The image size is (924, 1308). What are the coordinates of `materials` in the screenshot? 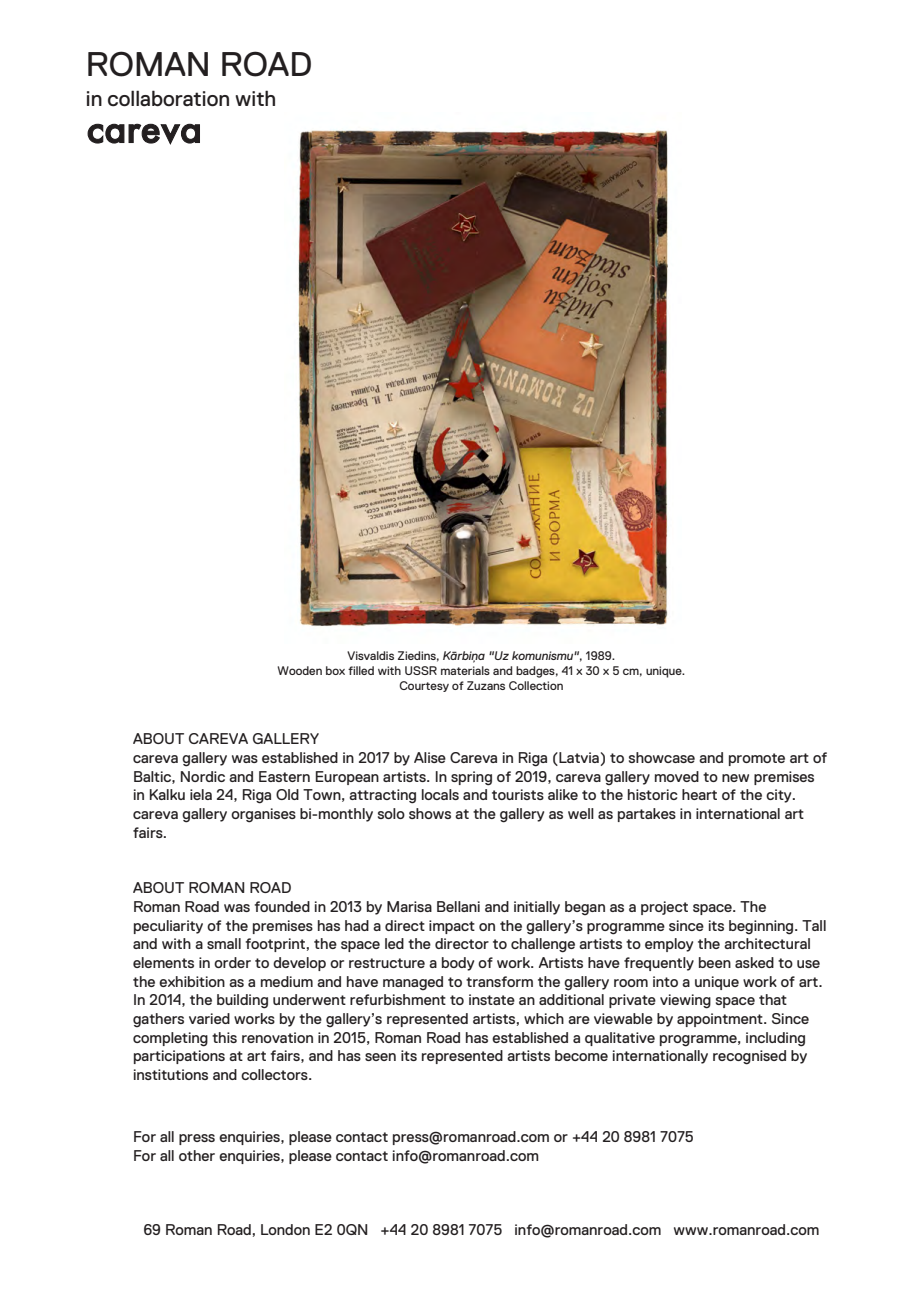 It's located at (465, 670).
